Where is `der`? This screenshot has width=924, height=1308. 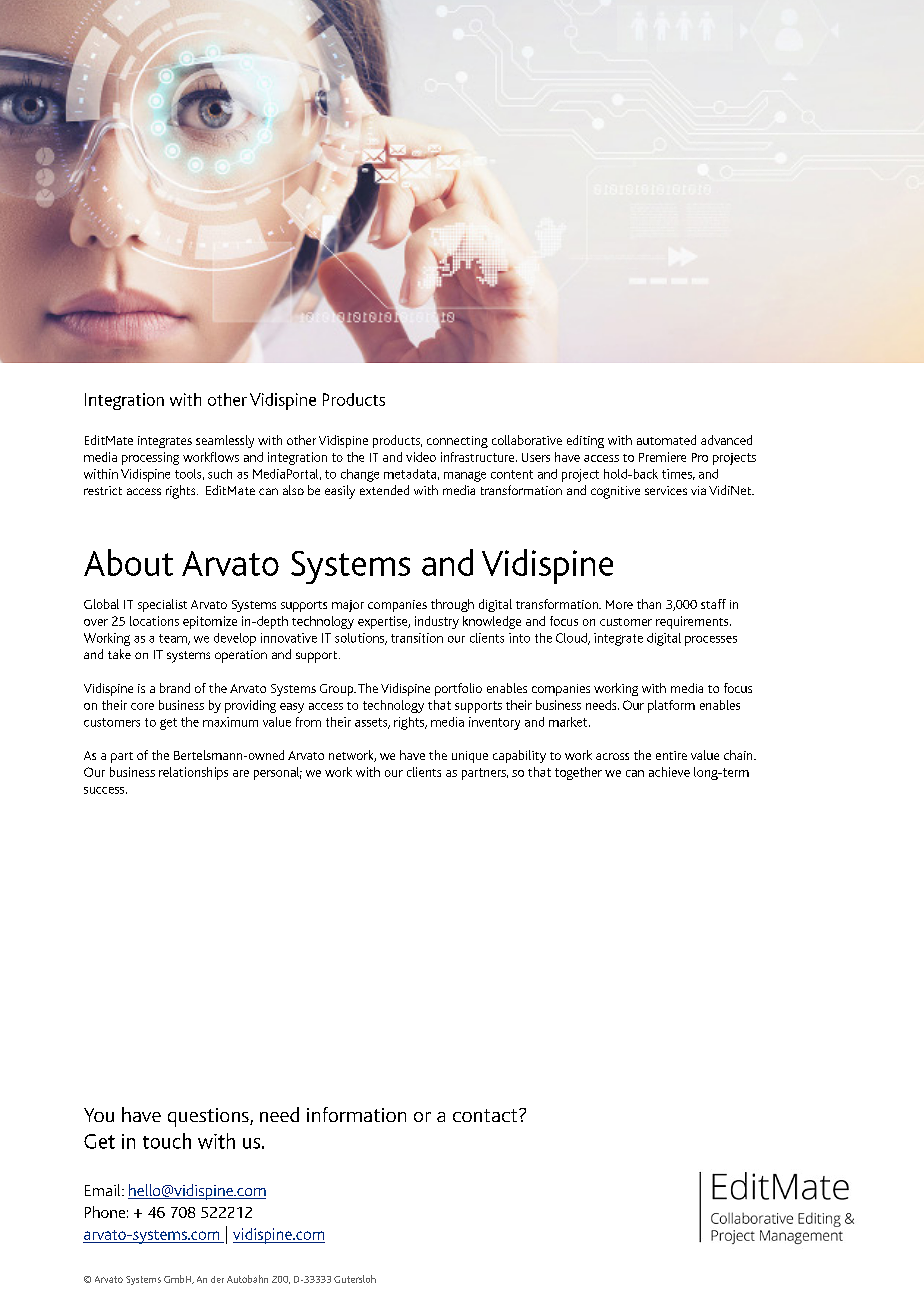
der is located at coordinates (217, 1279).
